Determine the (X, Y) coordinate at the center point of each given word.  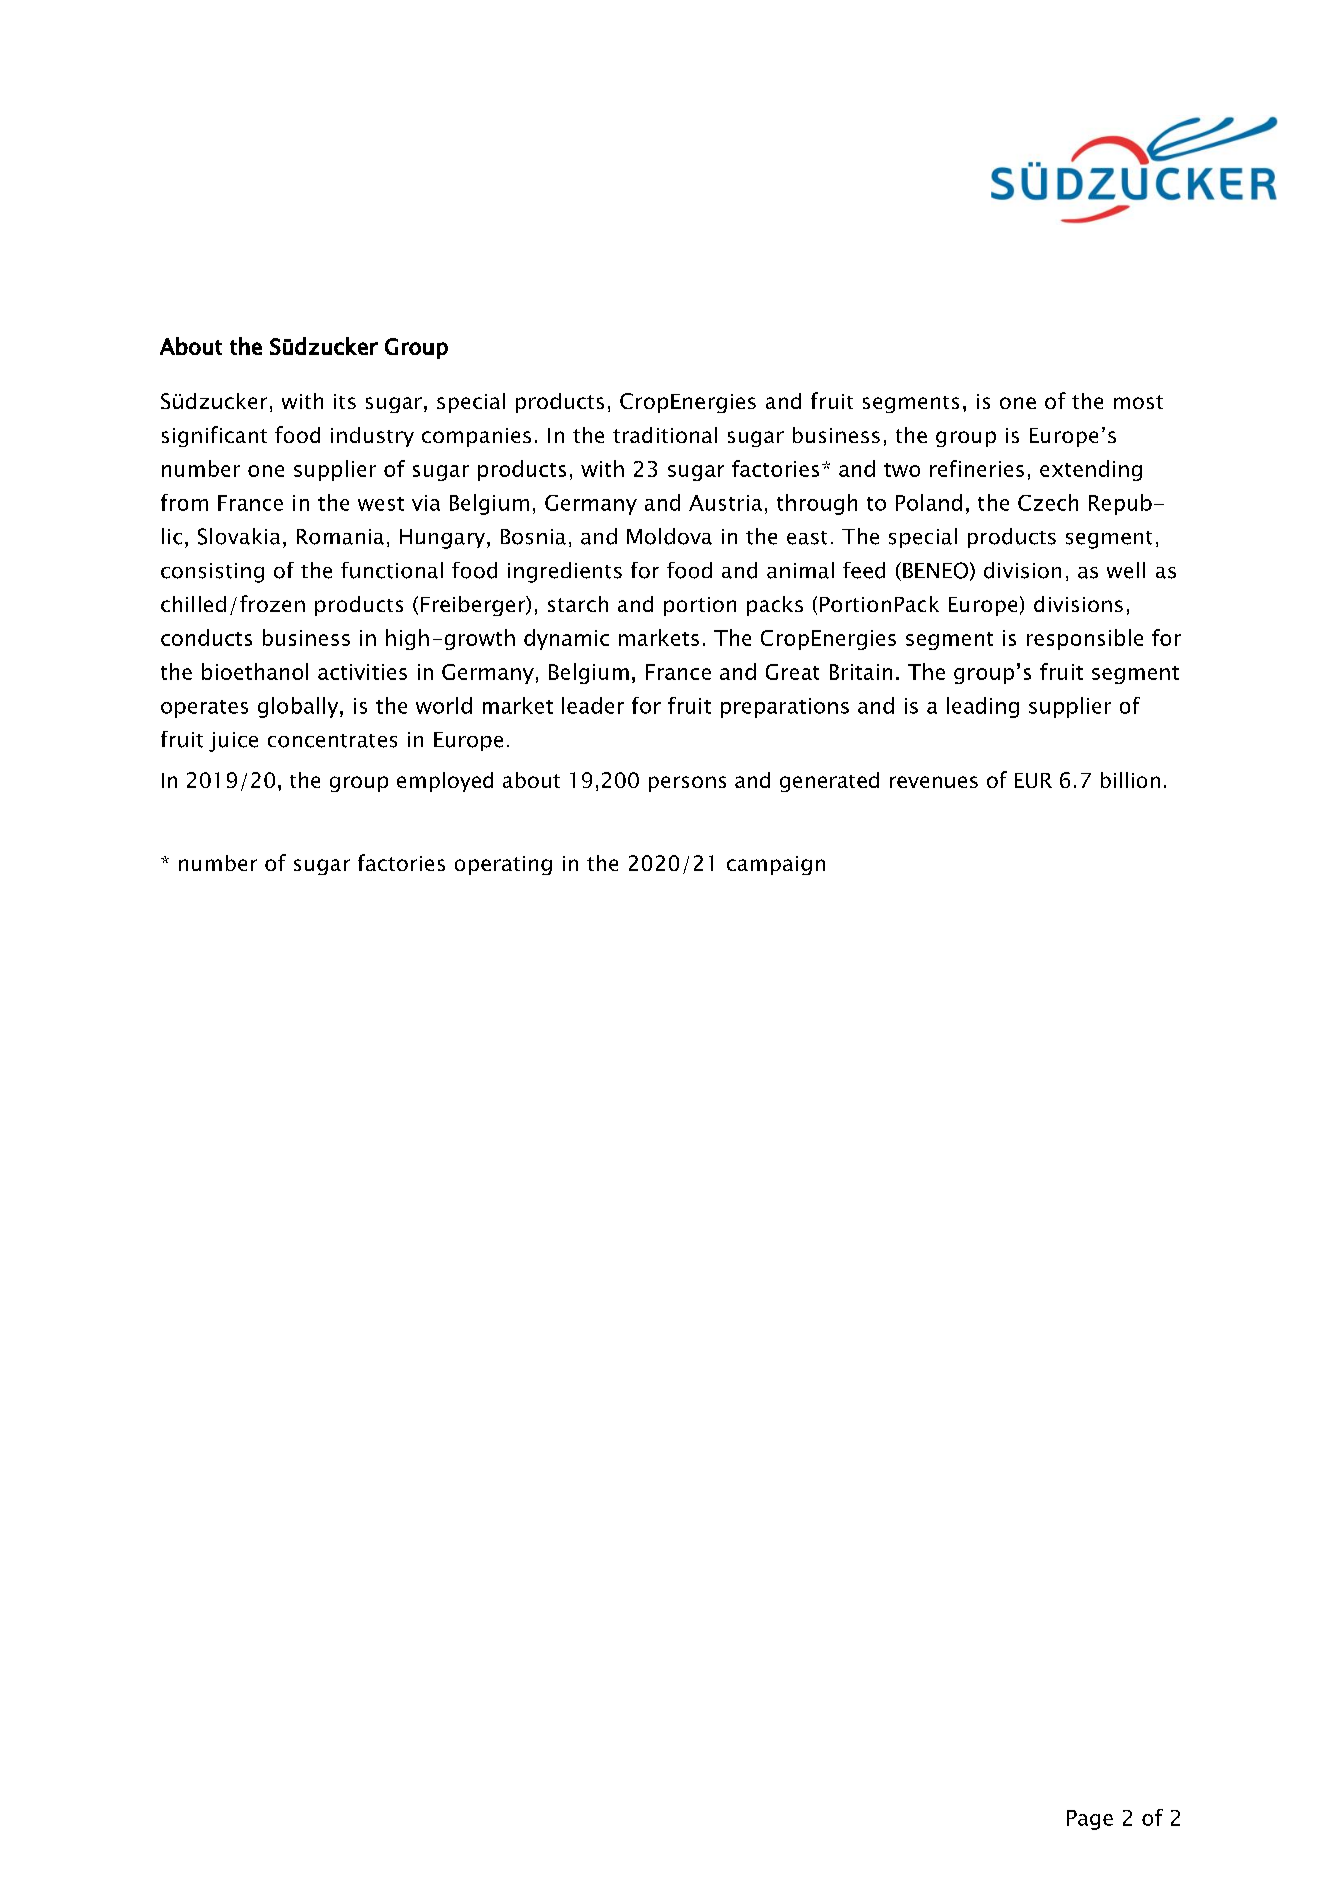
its (345, 401)
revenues (934, 782)
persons (687, 784)
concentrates (332, 741)
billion (1130, 780)
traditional (665, 435)
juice (233, 742)
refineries (977, 468)
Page (1090, 1820)
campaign (776, 865)
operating (503, 865)
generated (829, 782)
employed (445, 782)
